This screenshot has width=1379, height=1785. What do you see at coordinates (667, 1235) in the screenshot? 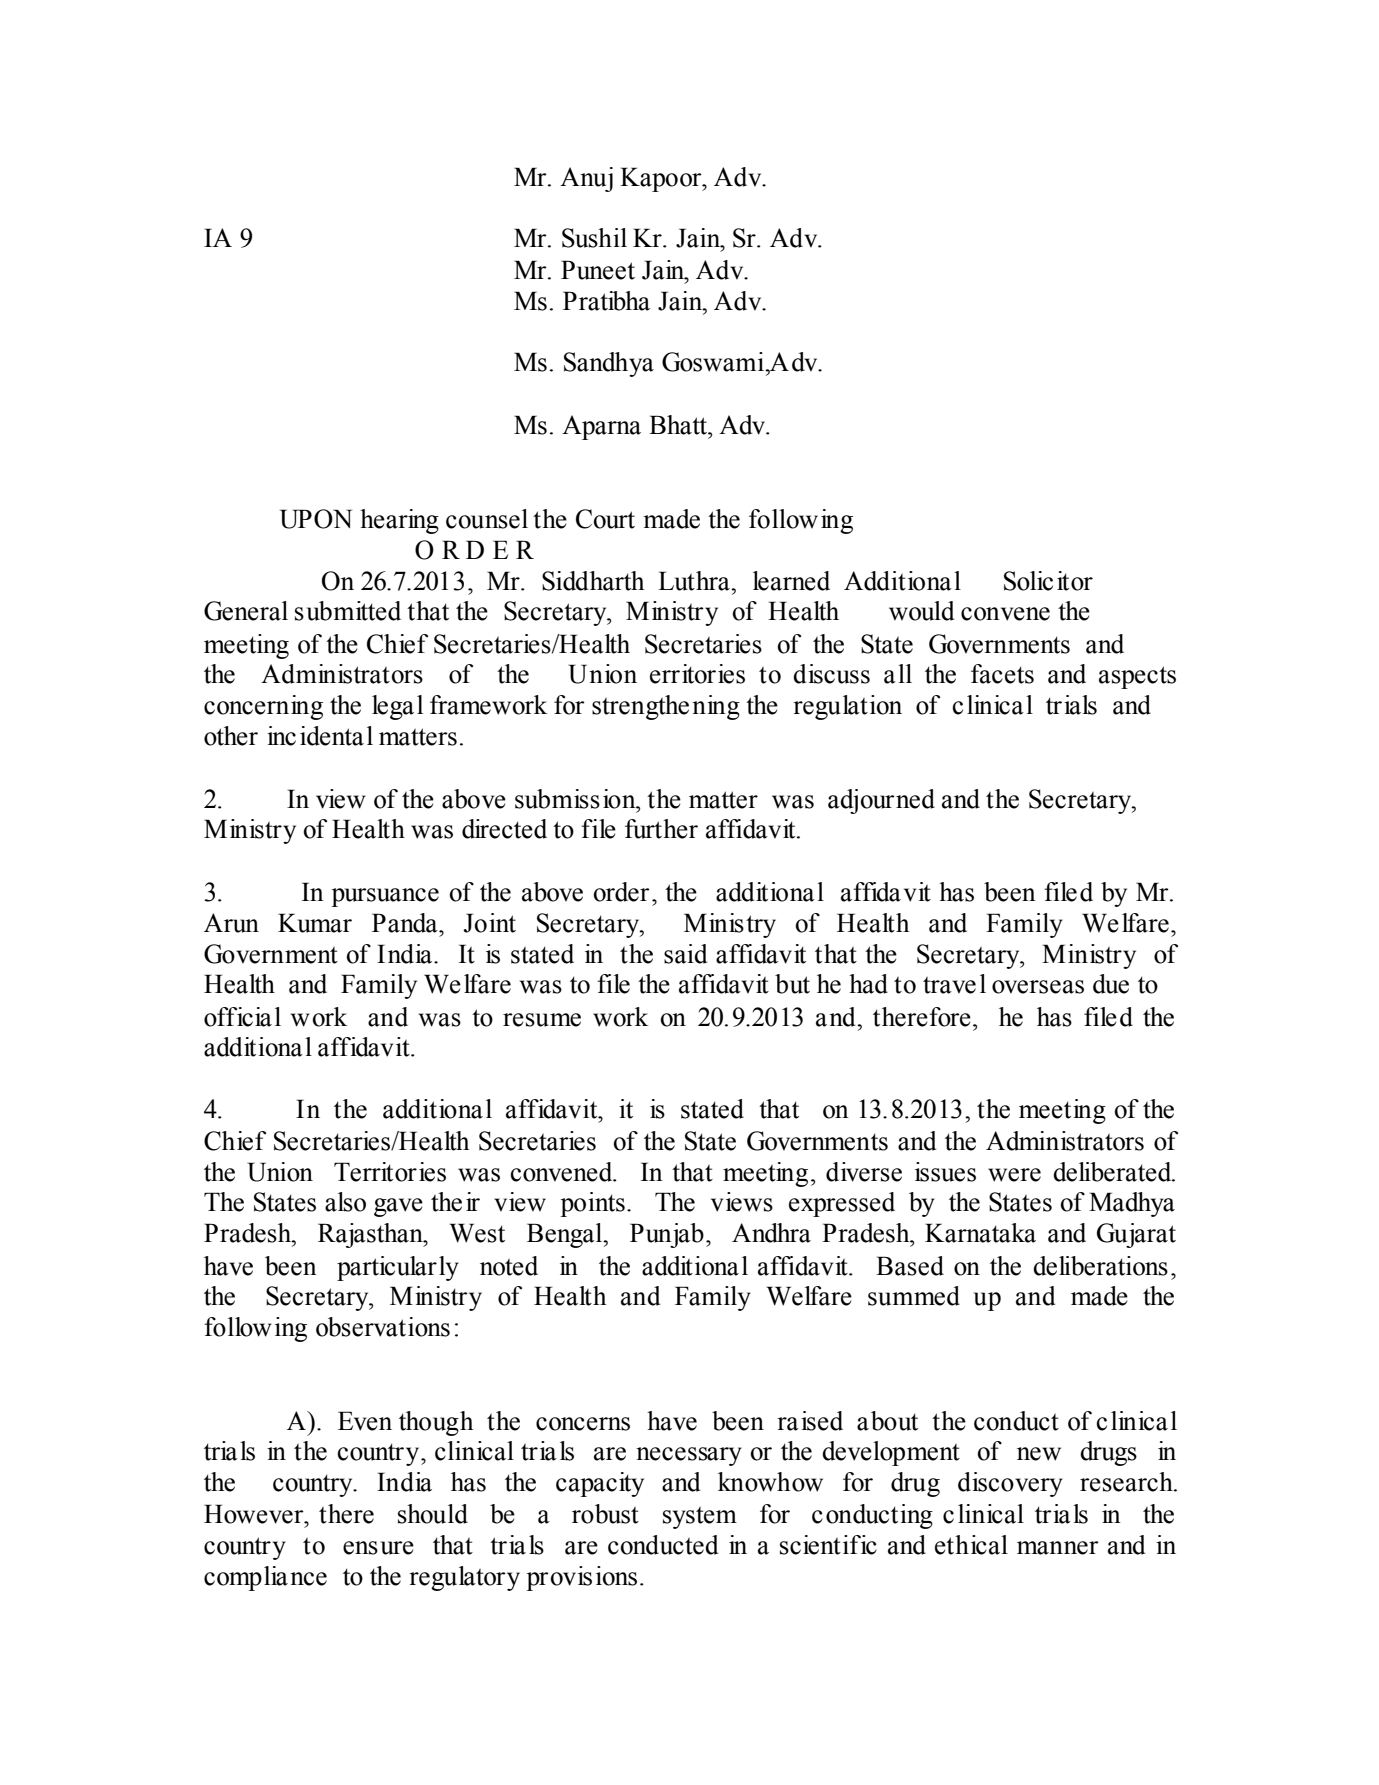
I see `Punjab` at bounding box center [667, 1235].
